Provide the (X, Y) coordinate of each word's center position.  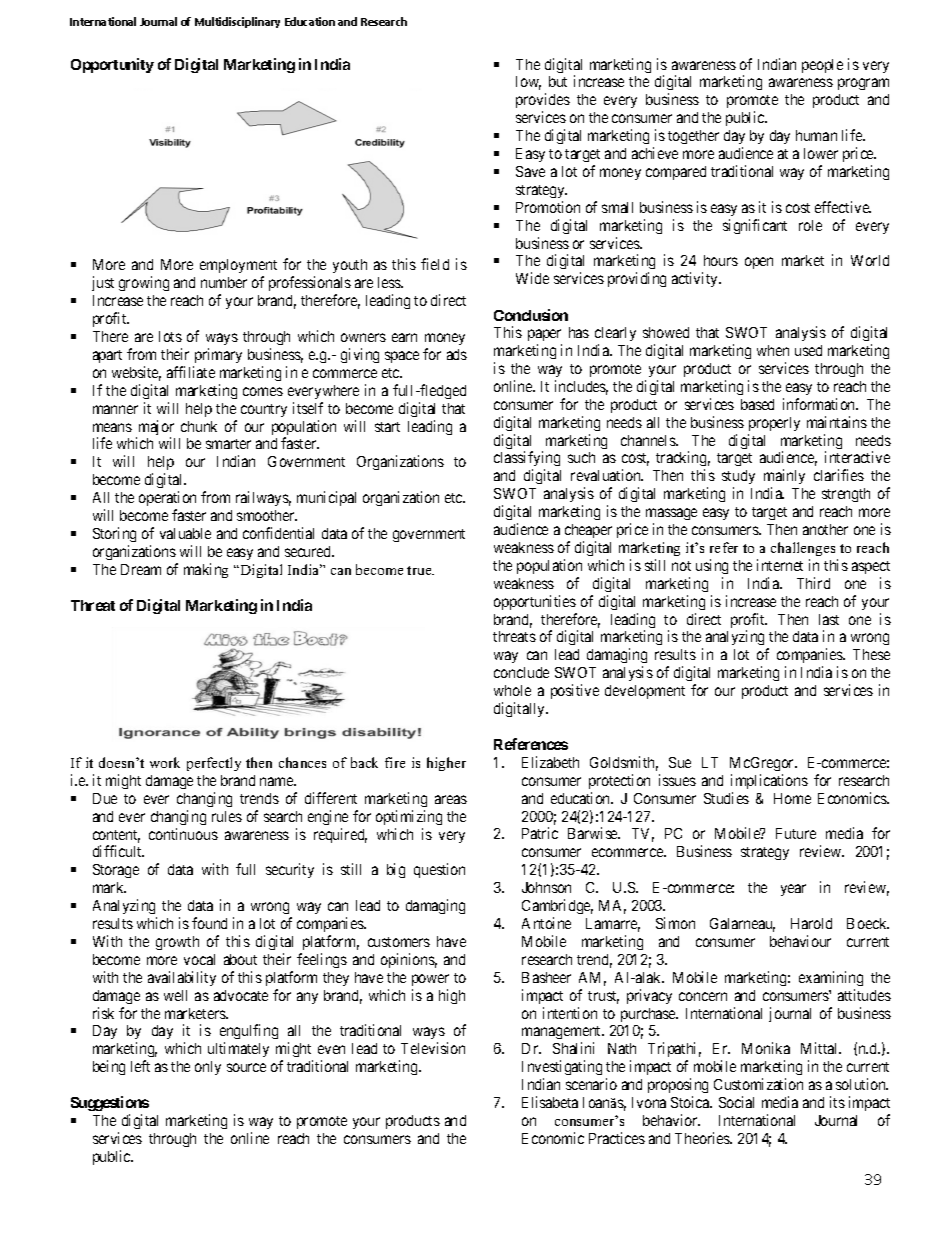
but (558, 81)
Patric (540, 833)
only (208, 1068)
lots (170, 336)
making (206, 570)
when (773, 350)
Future (796, 833)
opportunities (535, 602)
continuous (183, 834)
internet (780, 565)
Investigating (562, 1069)
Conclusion (531, 315)
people (822, 66)
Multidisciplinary (237, 22)
